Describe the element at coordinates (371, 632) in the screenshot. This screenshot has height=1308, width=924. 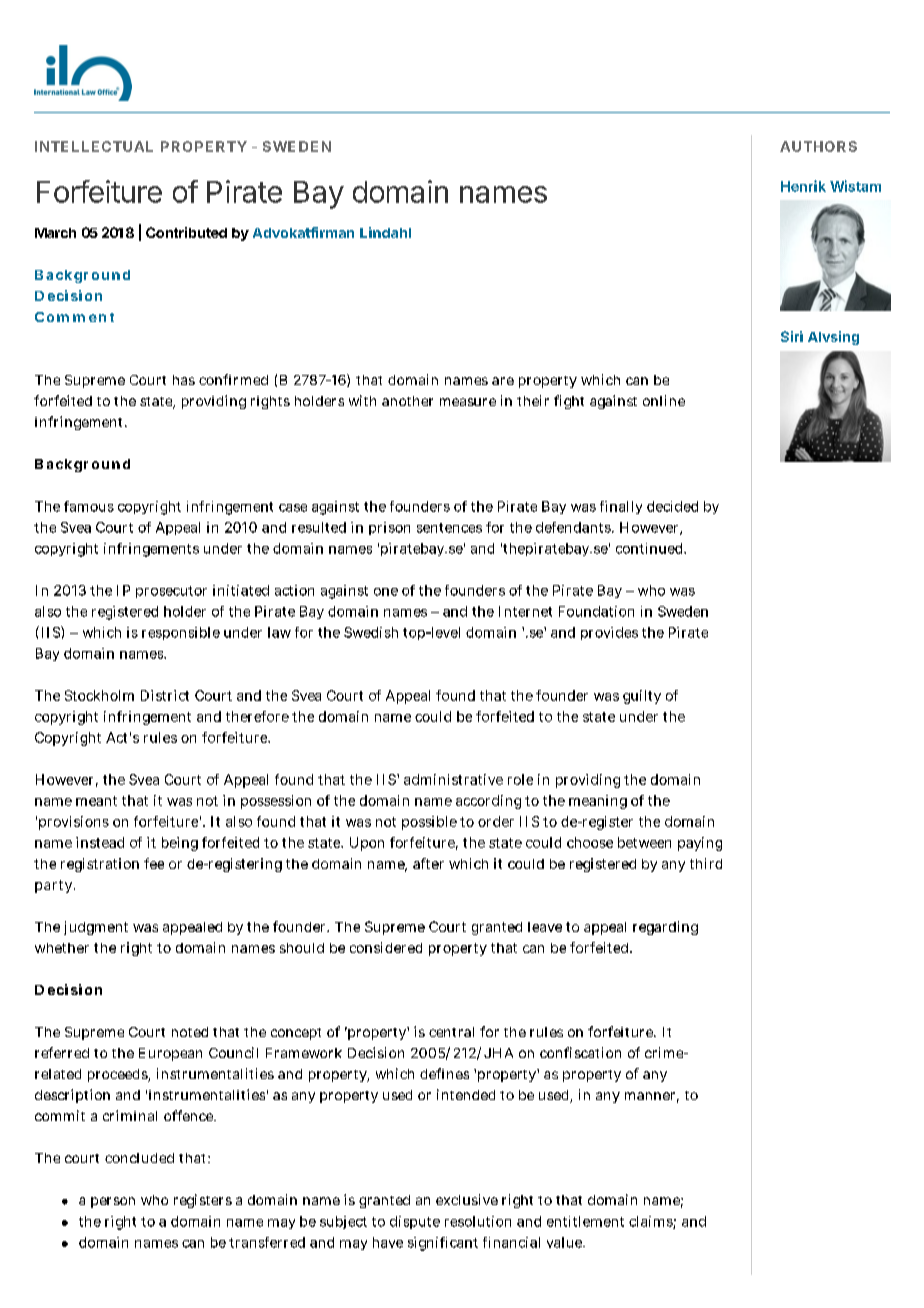
I see `Swedish` at that location.
